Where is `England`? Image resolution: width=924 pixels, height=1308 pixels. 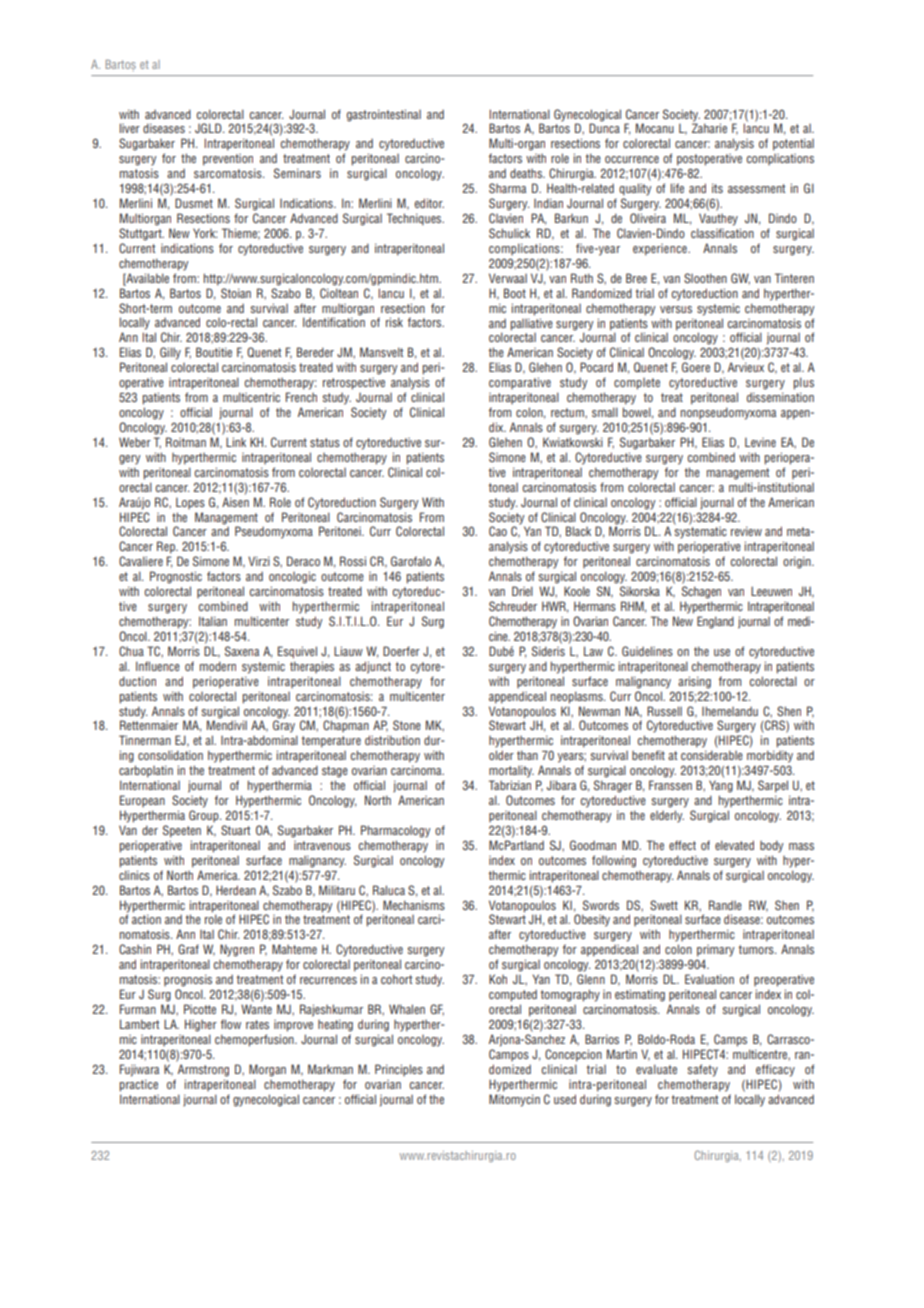
England is located at coordinates (715, 622).
